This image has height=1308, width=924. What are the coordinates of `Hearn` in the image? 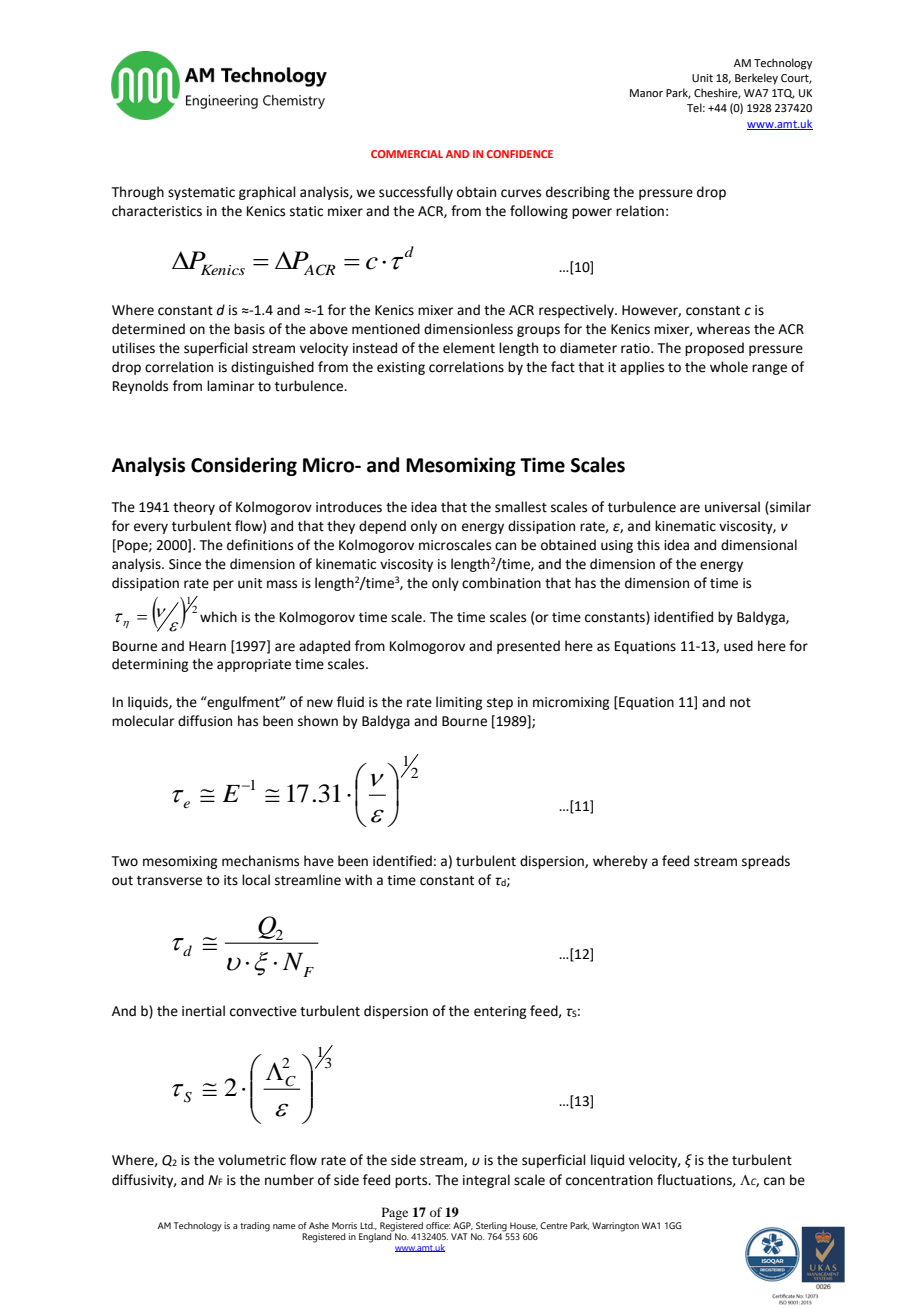 It's located at (207, 646).
